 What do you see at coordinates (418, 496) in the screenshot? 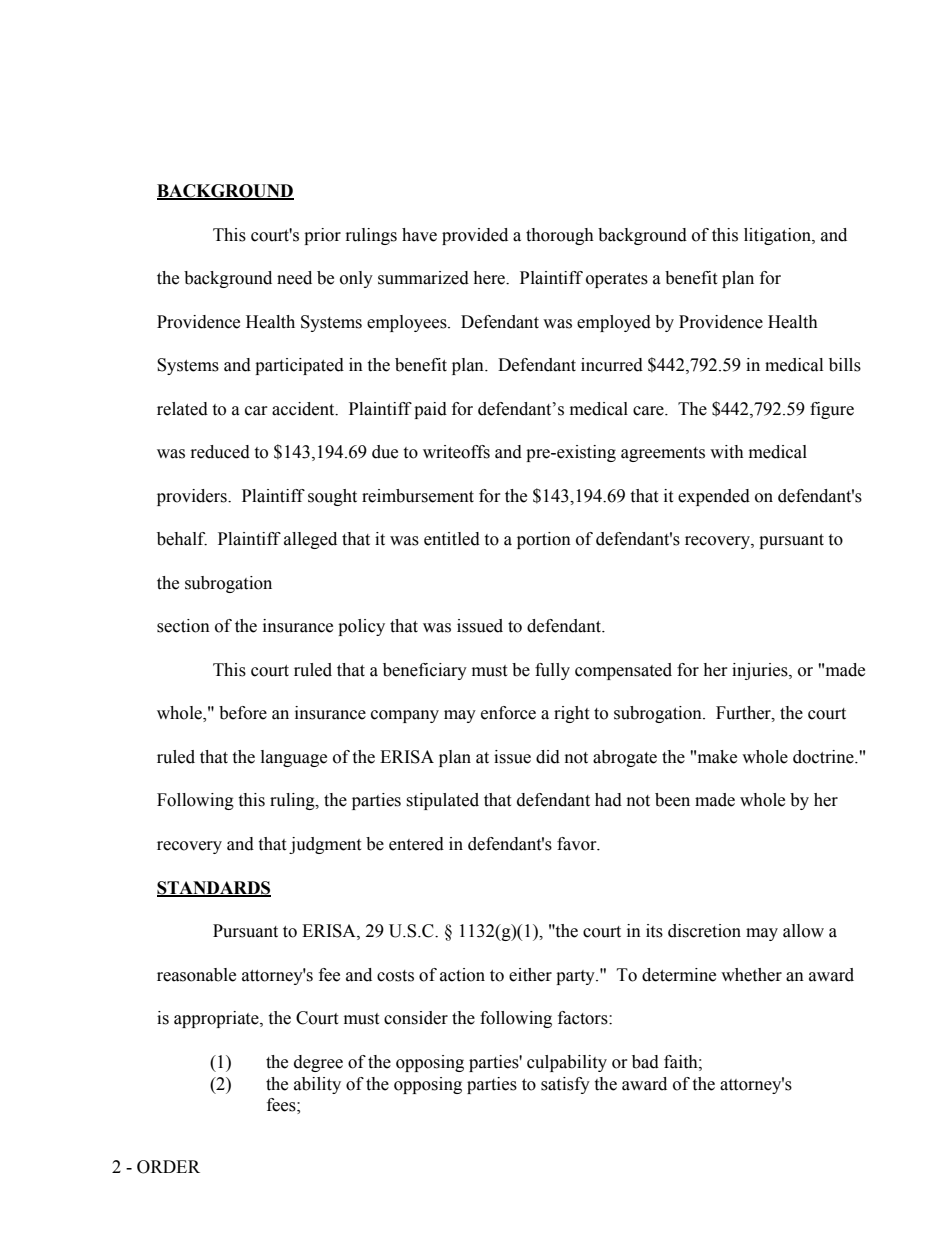
I see `reimbursement` at bounding box center [418, 496].
